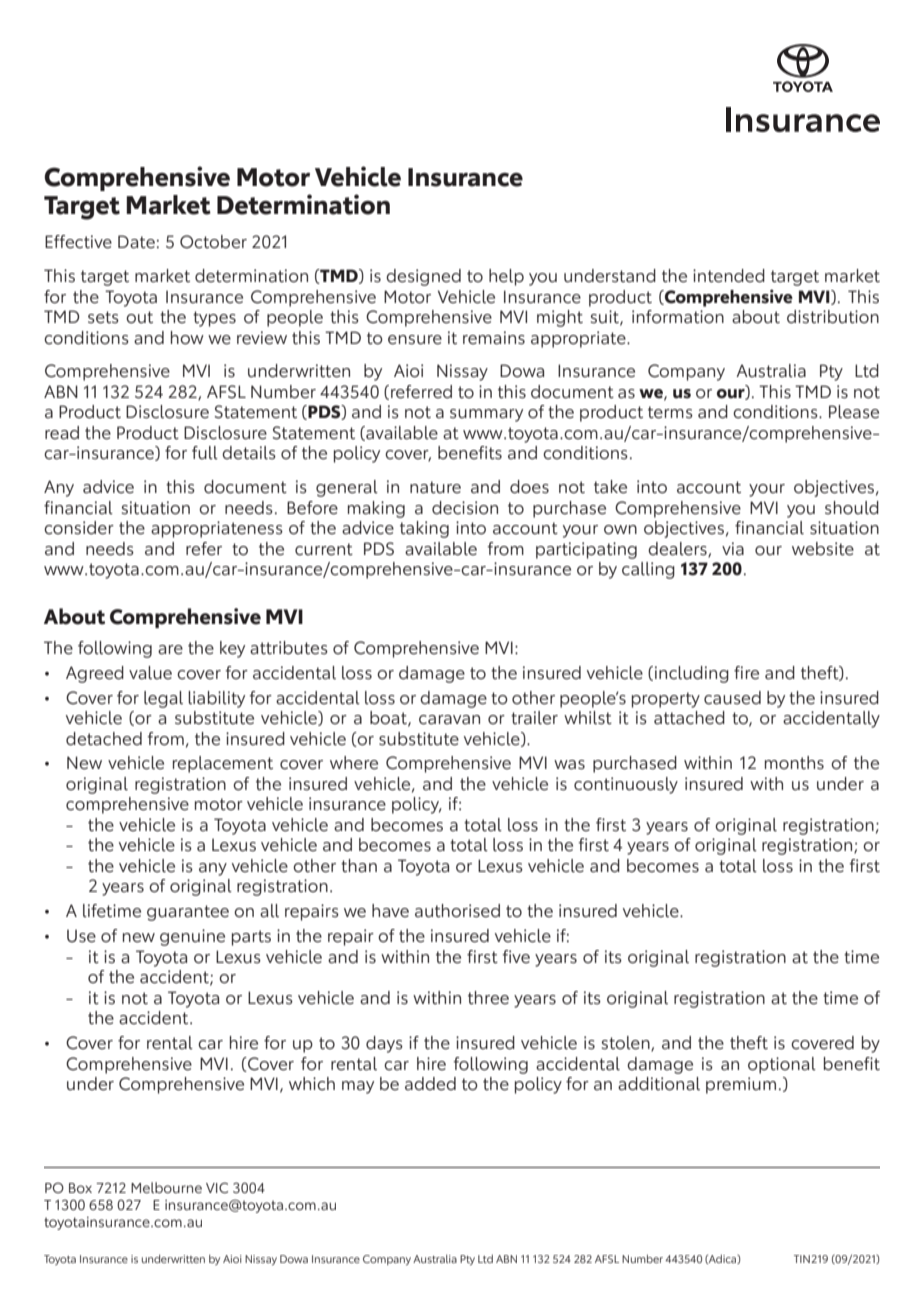 The width and height of the screenshot is (924, 1308). Describe the element at coordinates (430, 1084) in the screenshot. I see `added` at that location.
